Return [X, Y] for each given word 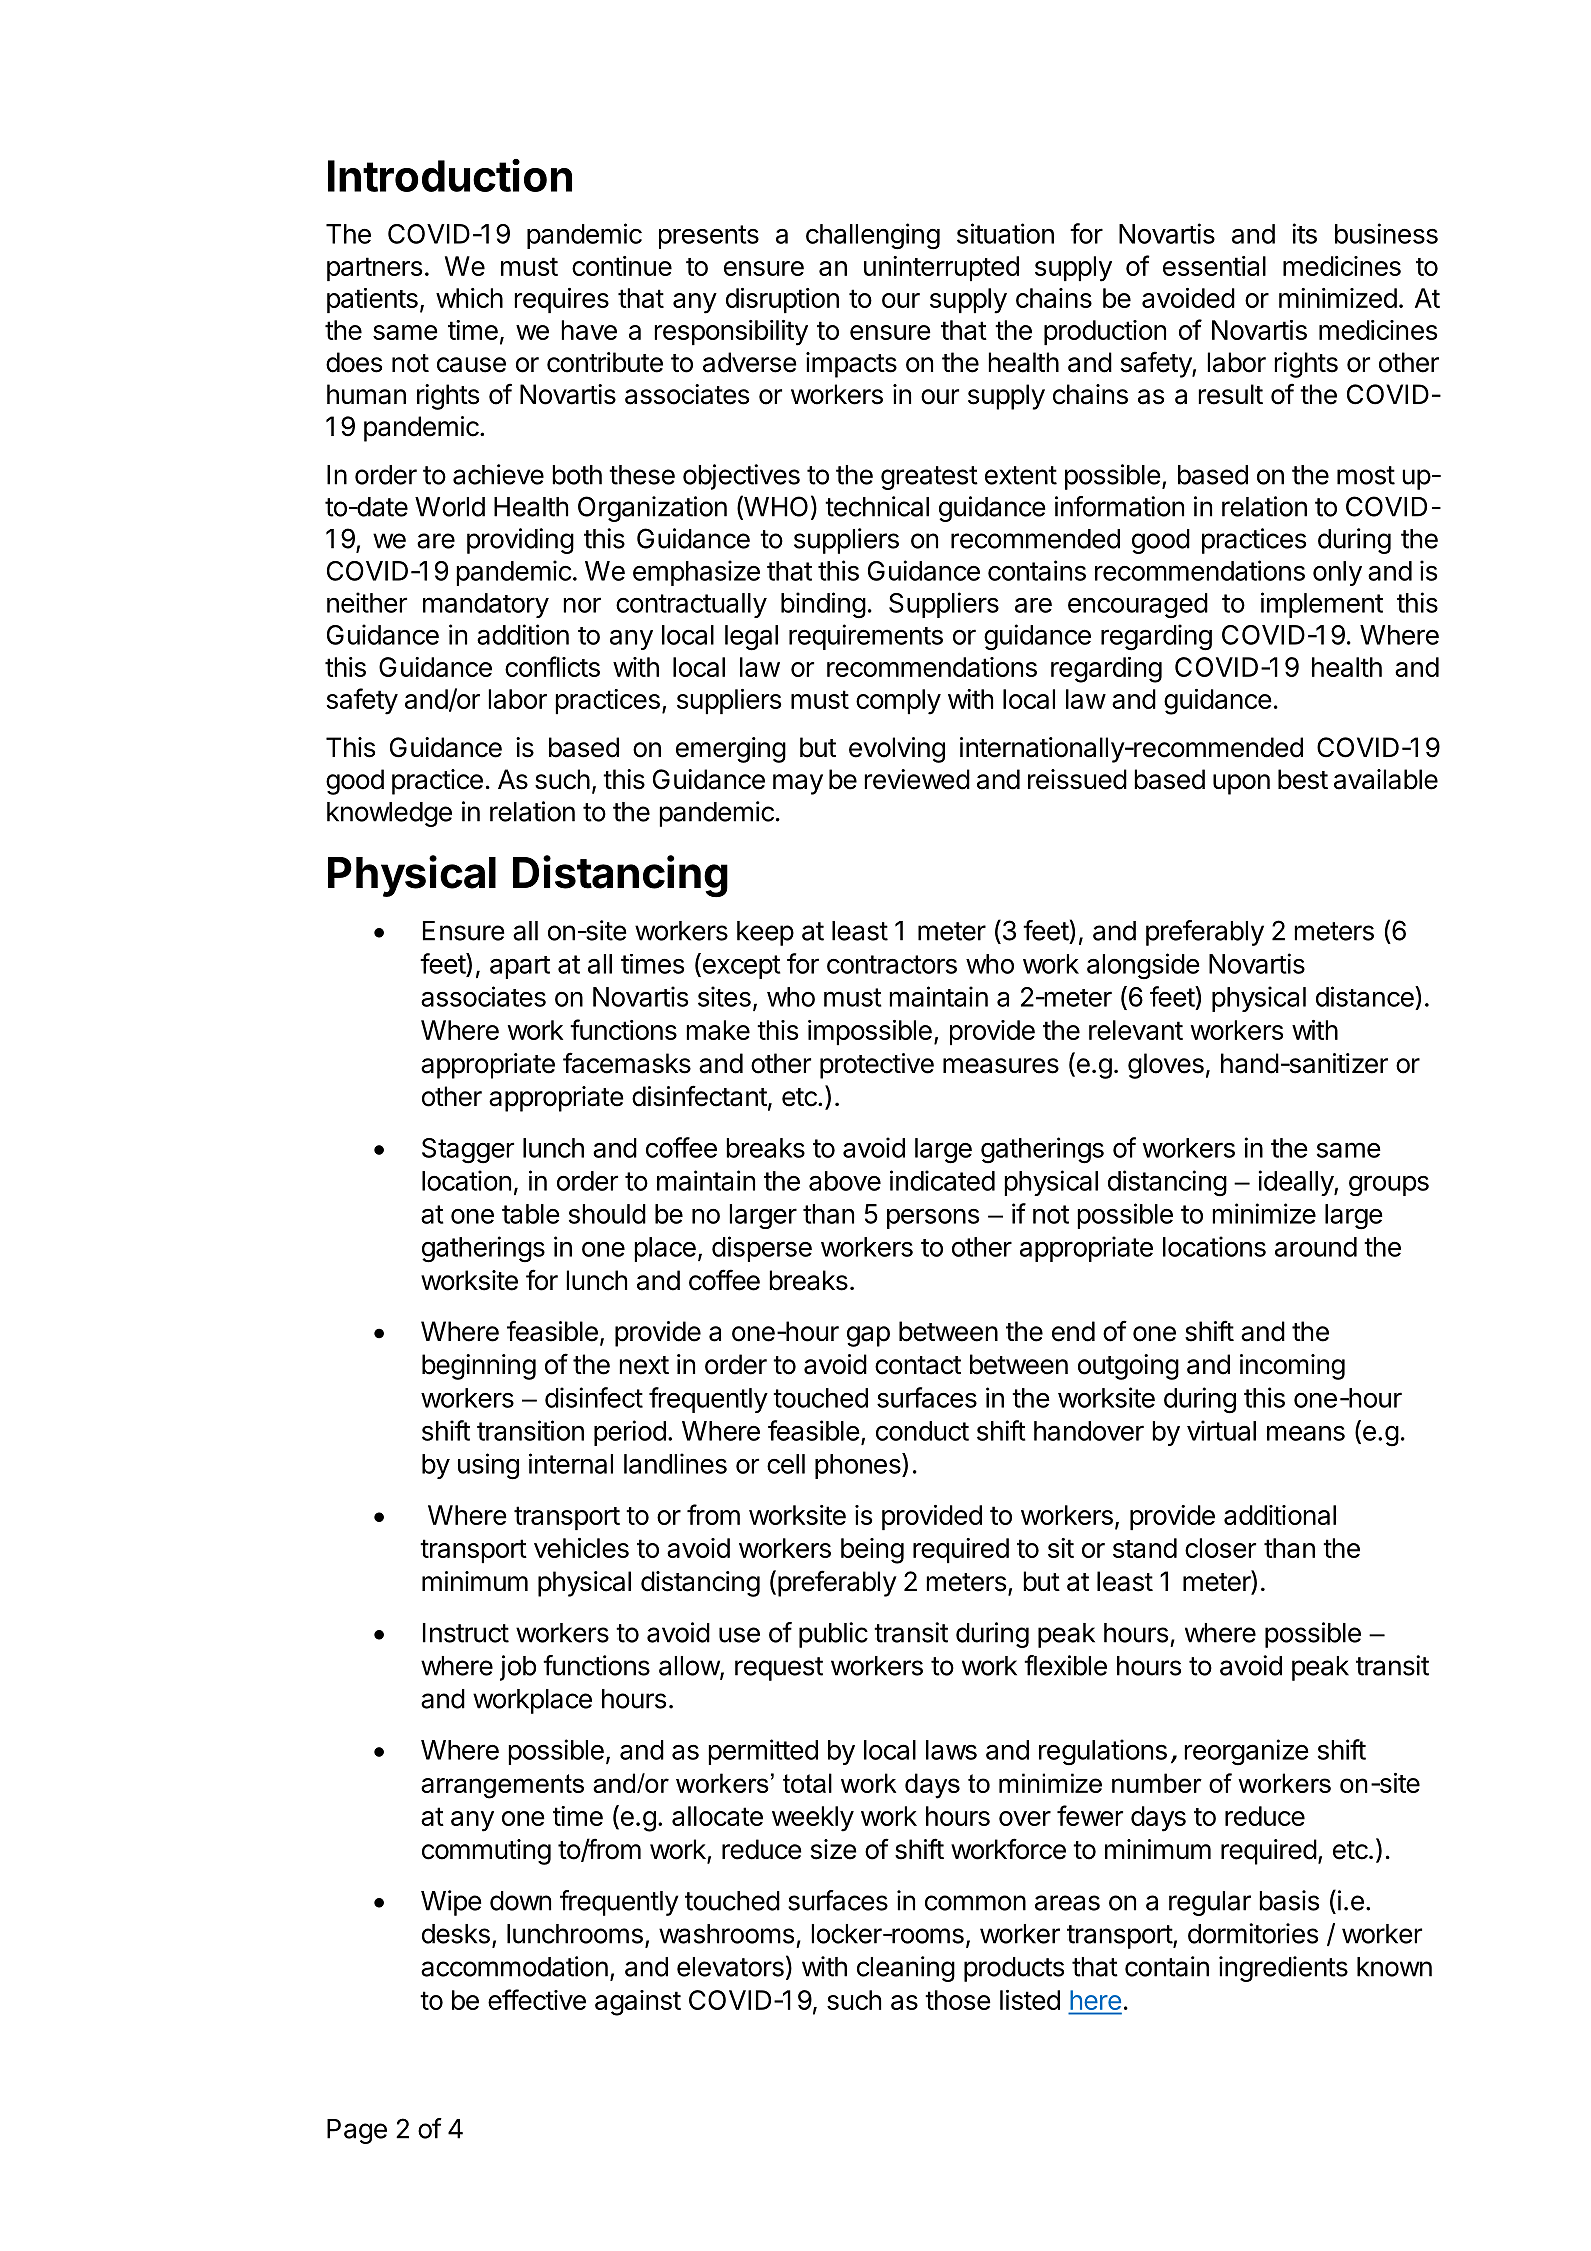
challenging [873, 236]
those [958, 2000]
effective [537, 1999]
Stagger [468, 1151]
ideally [1297, 1183]
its [1305, 233]
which [469, 298]
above [845, 1181]
